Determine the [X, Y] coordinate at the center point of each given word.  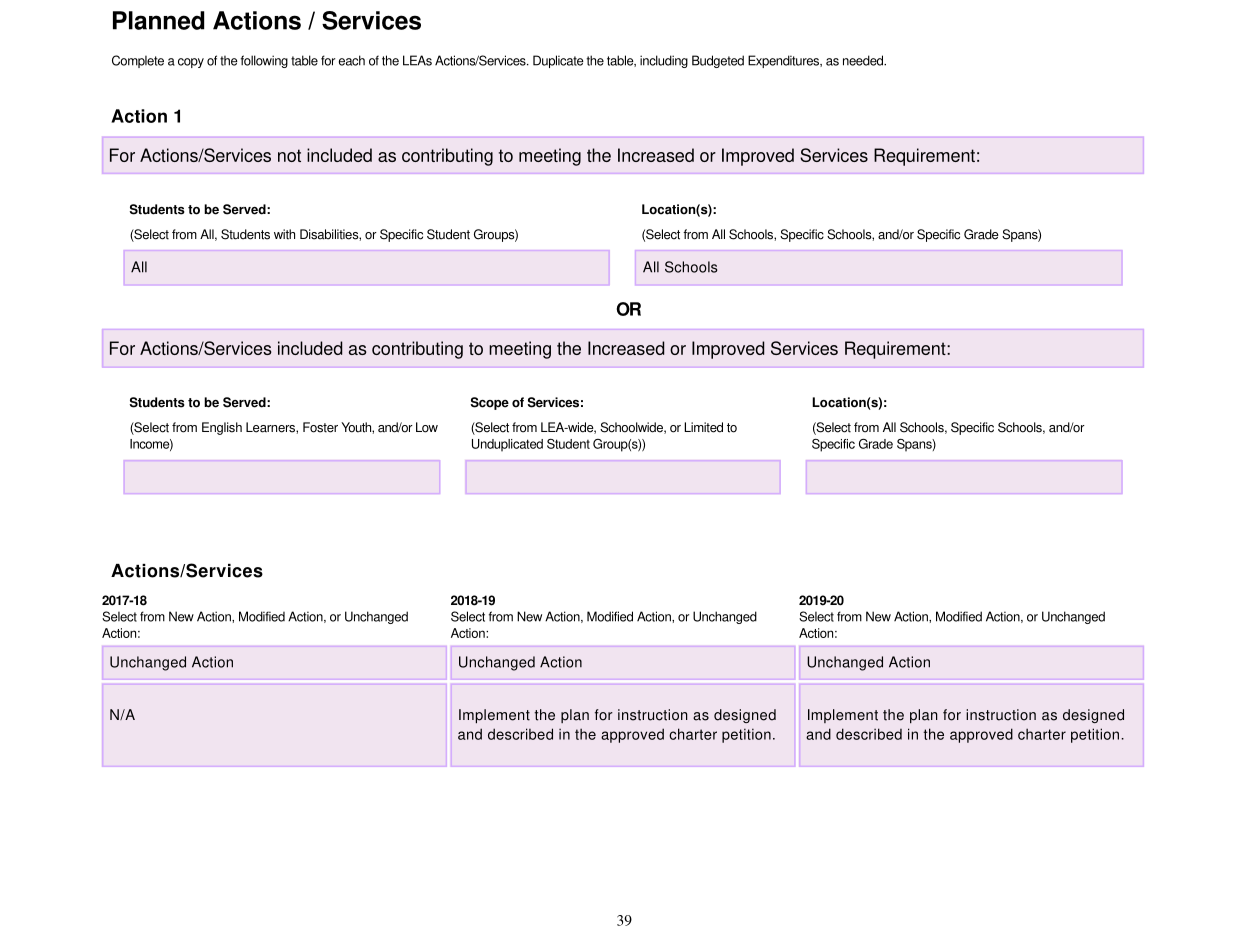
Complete [138, 61]
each [352, 60]
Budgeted [718, 61]
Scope [489, 403]
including [664, 61]
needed [864, 60]
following [264, 61]
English [222, 428]
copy [191, 63]
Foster [320, 427]
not [289, 155]
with [284, 234]
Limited [703, 427]
